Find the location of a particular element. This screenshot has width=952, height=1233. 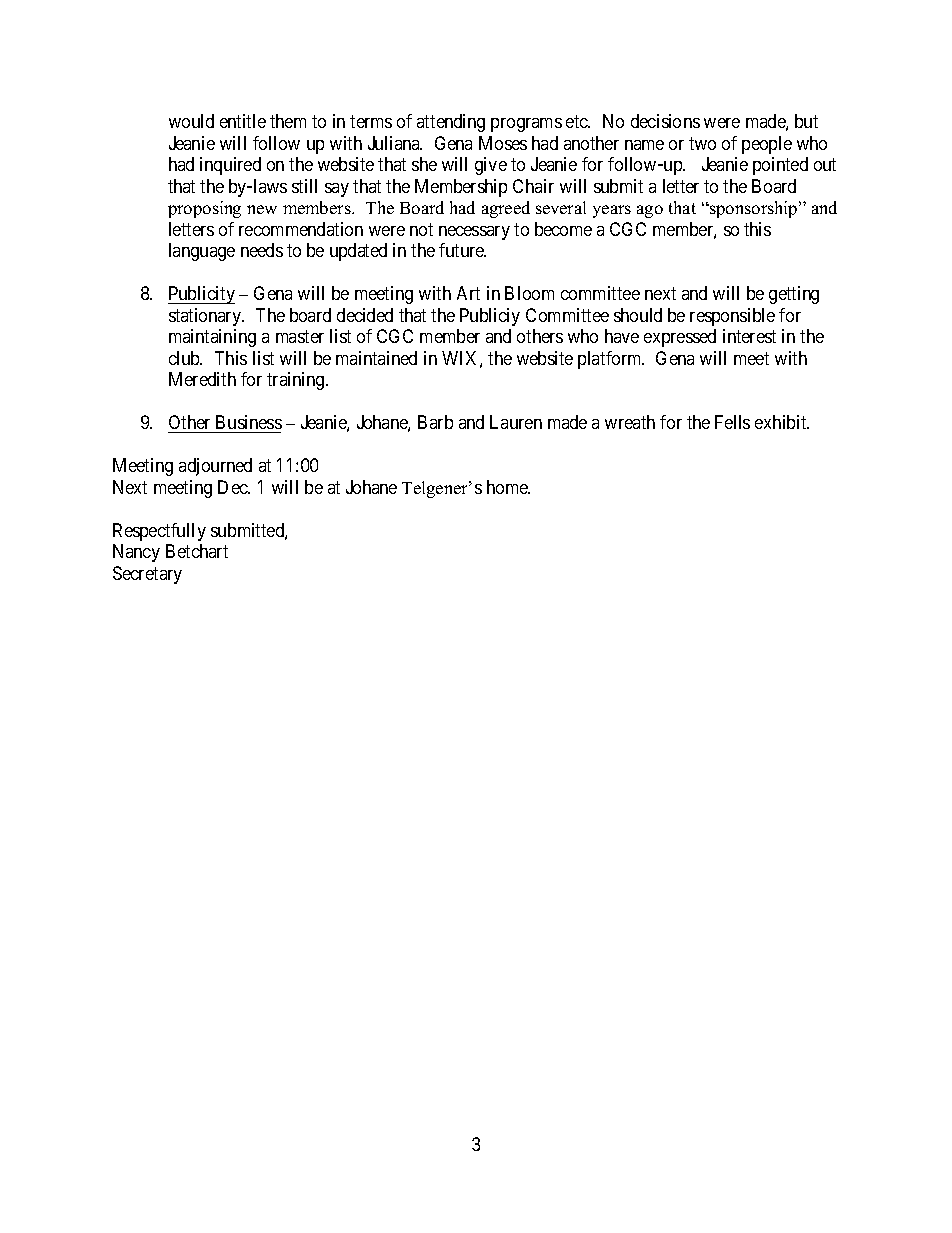

Secretary is located at coordinates (147, 575).
